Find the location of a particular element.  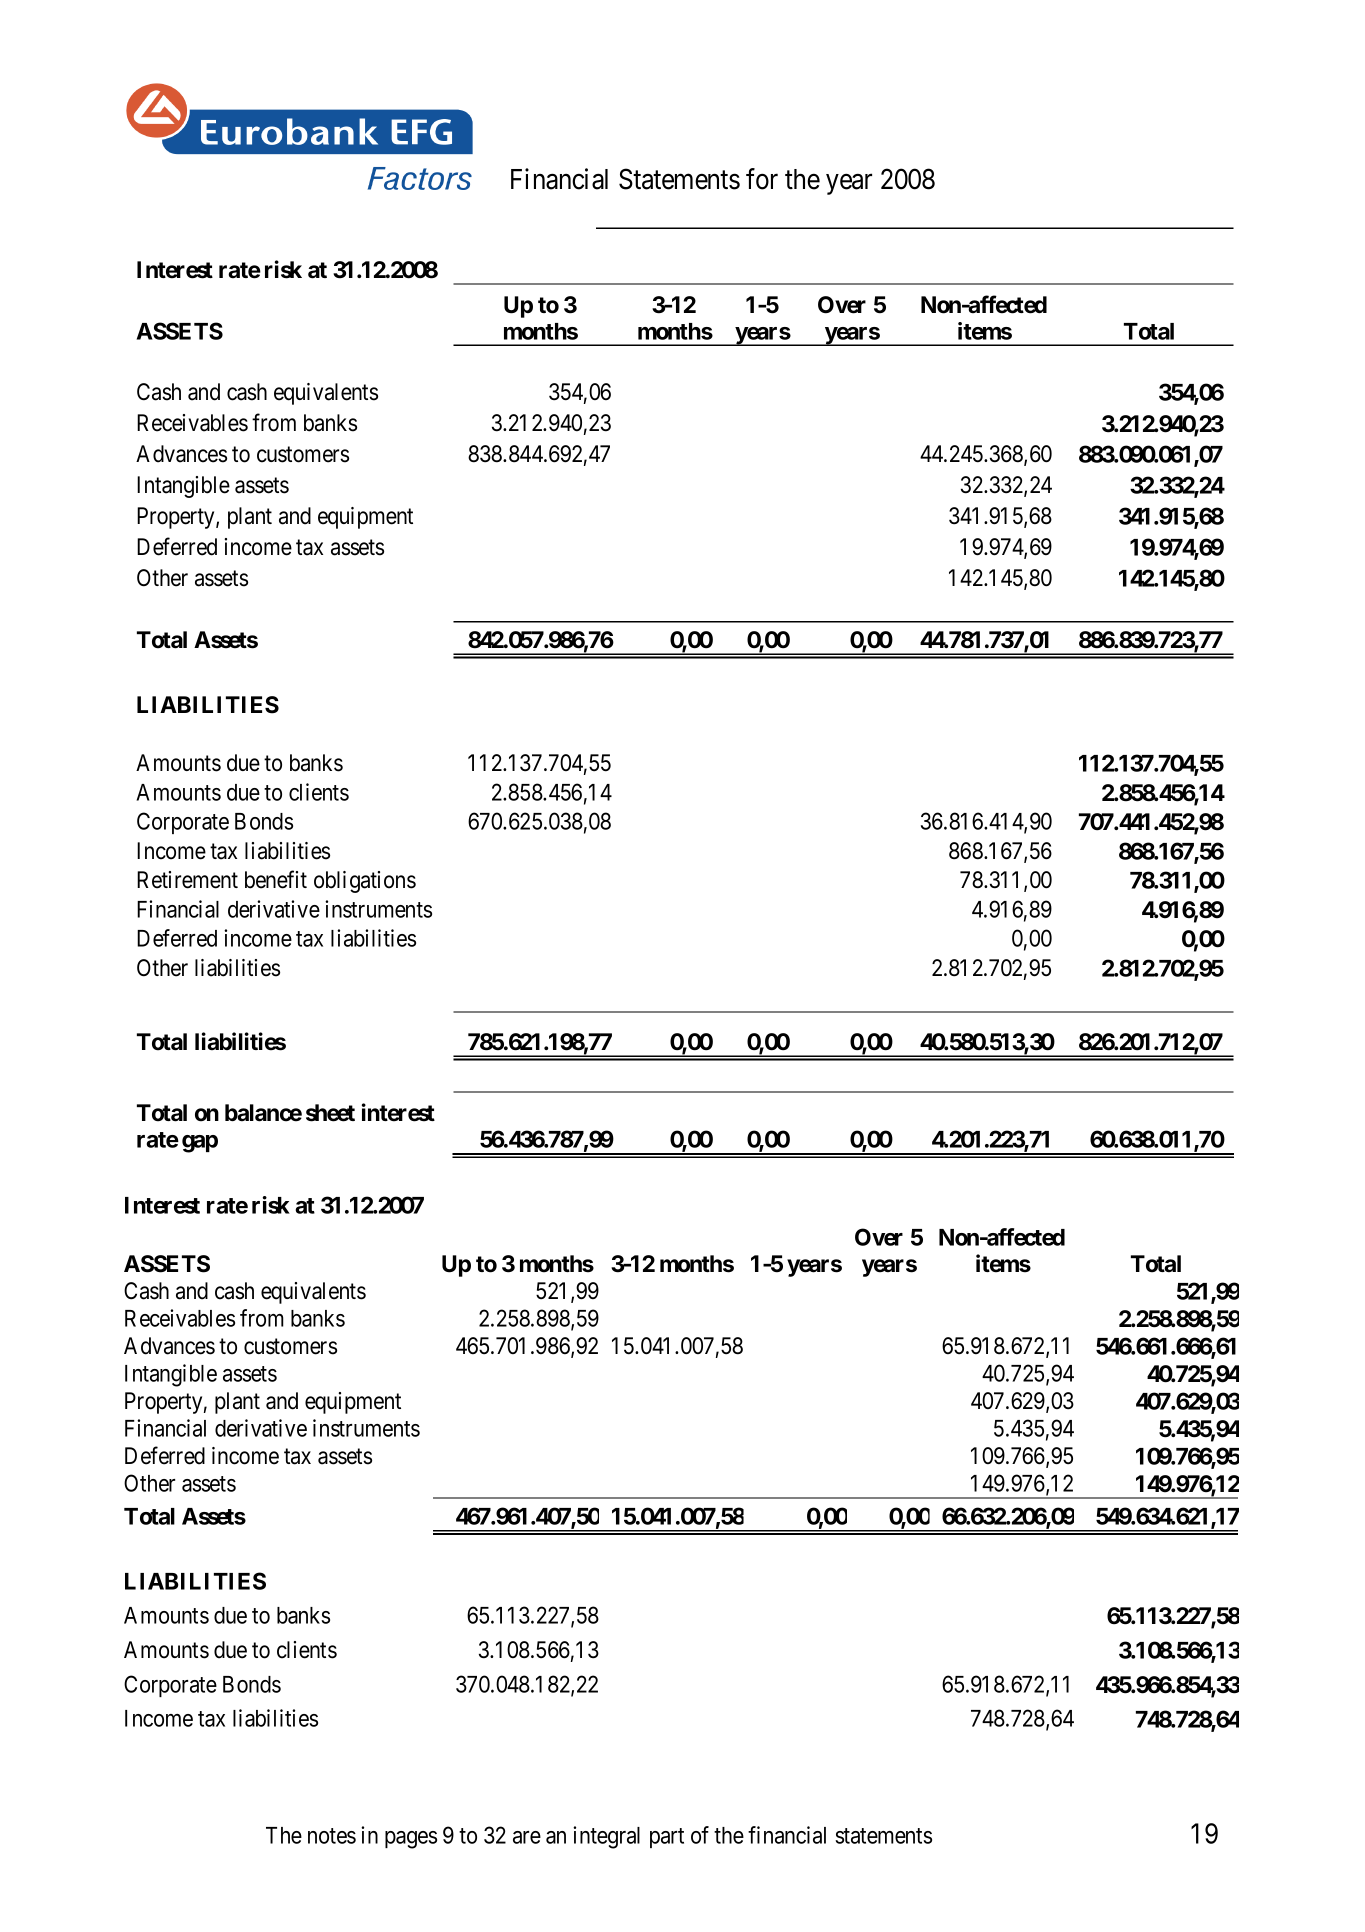

notes is located at coordinates (332, 1836).
